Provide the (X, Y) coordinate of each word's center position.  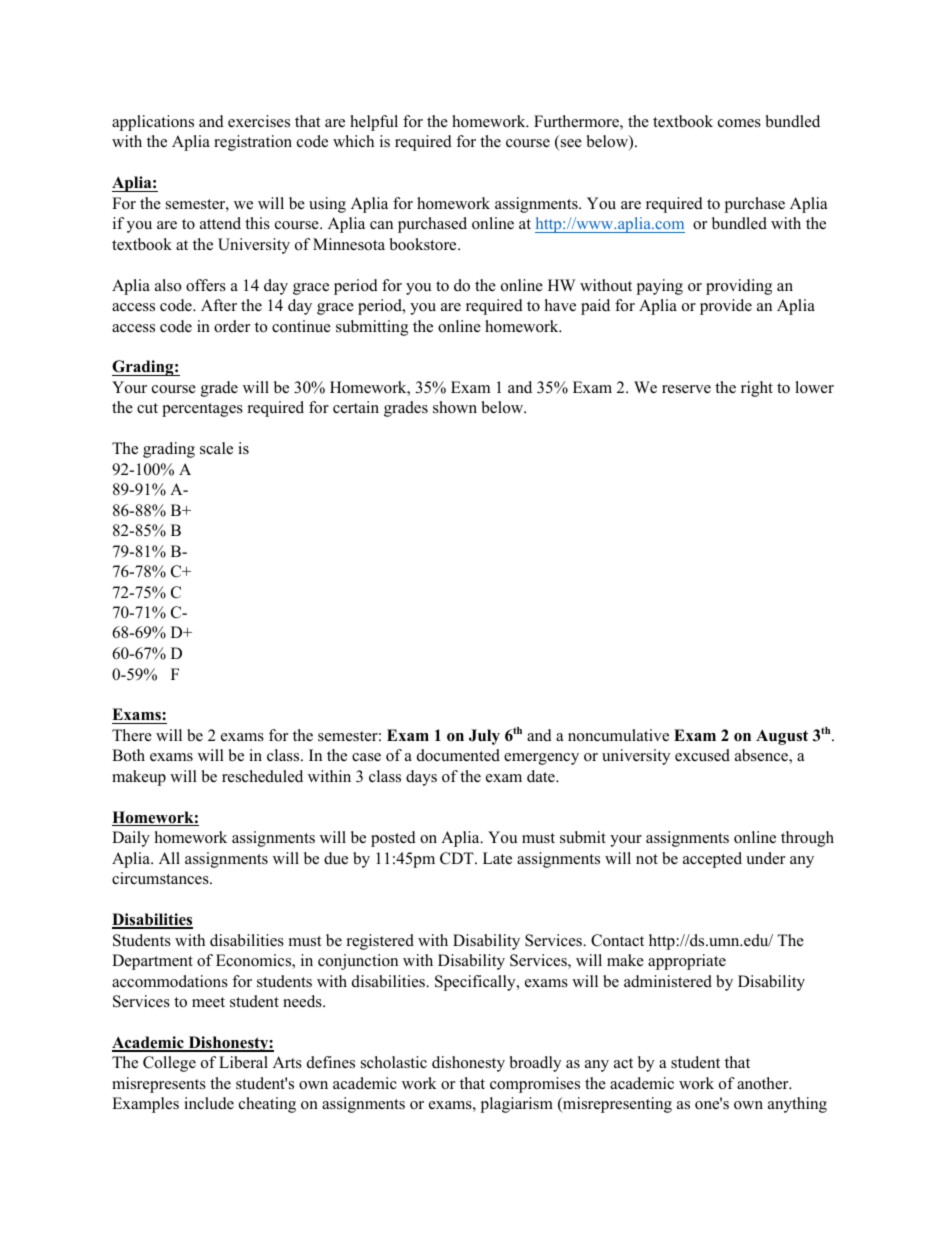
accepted (712, 860)
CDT (458, 858)
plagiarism (516, 1105)
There (132, 735)
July (484, 737)
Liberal (243, 1062)
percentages (202, 410)
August (782, 737)
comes (739, 123)
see (570, 145)
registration (253, 143)
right (757, 389)
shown (455, 407)
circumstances (161, 878)
